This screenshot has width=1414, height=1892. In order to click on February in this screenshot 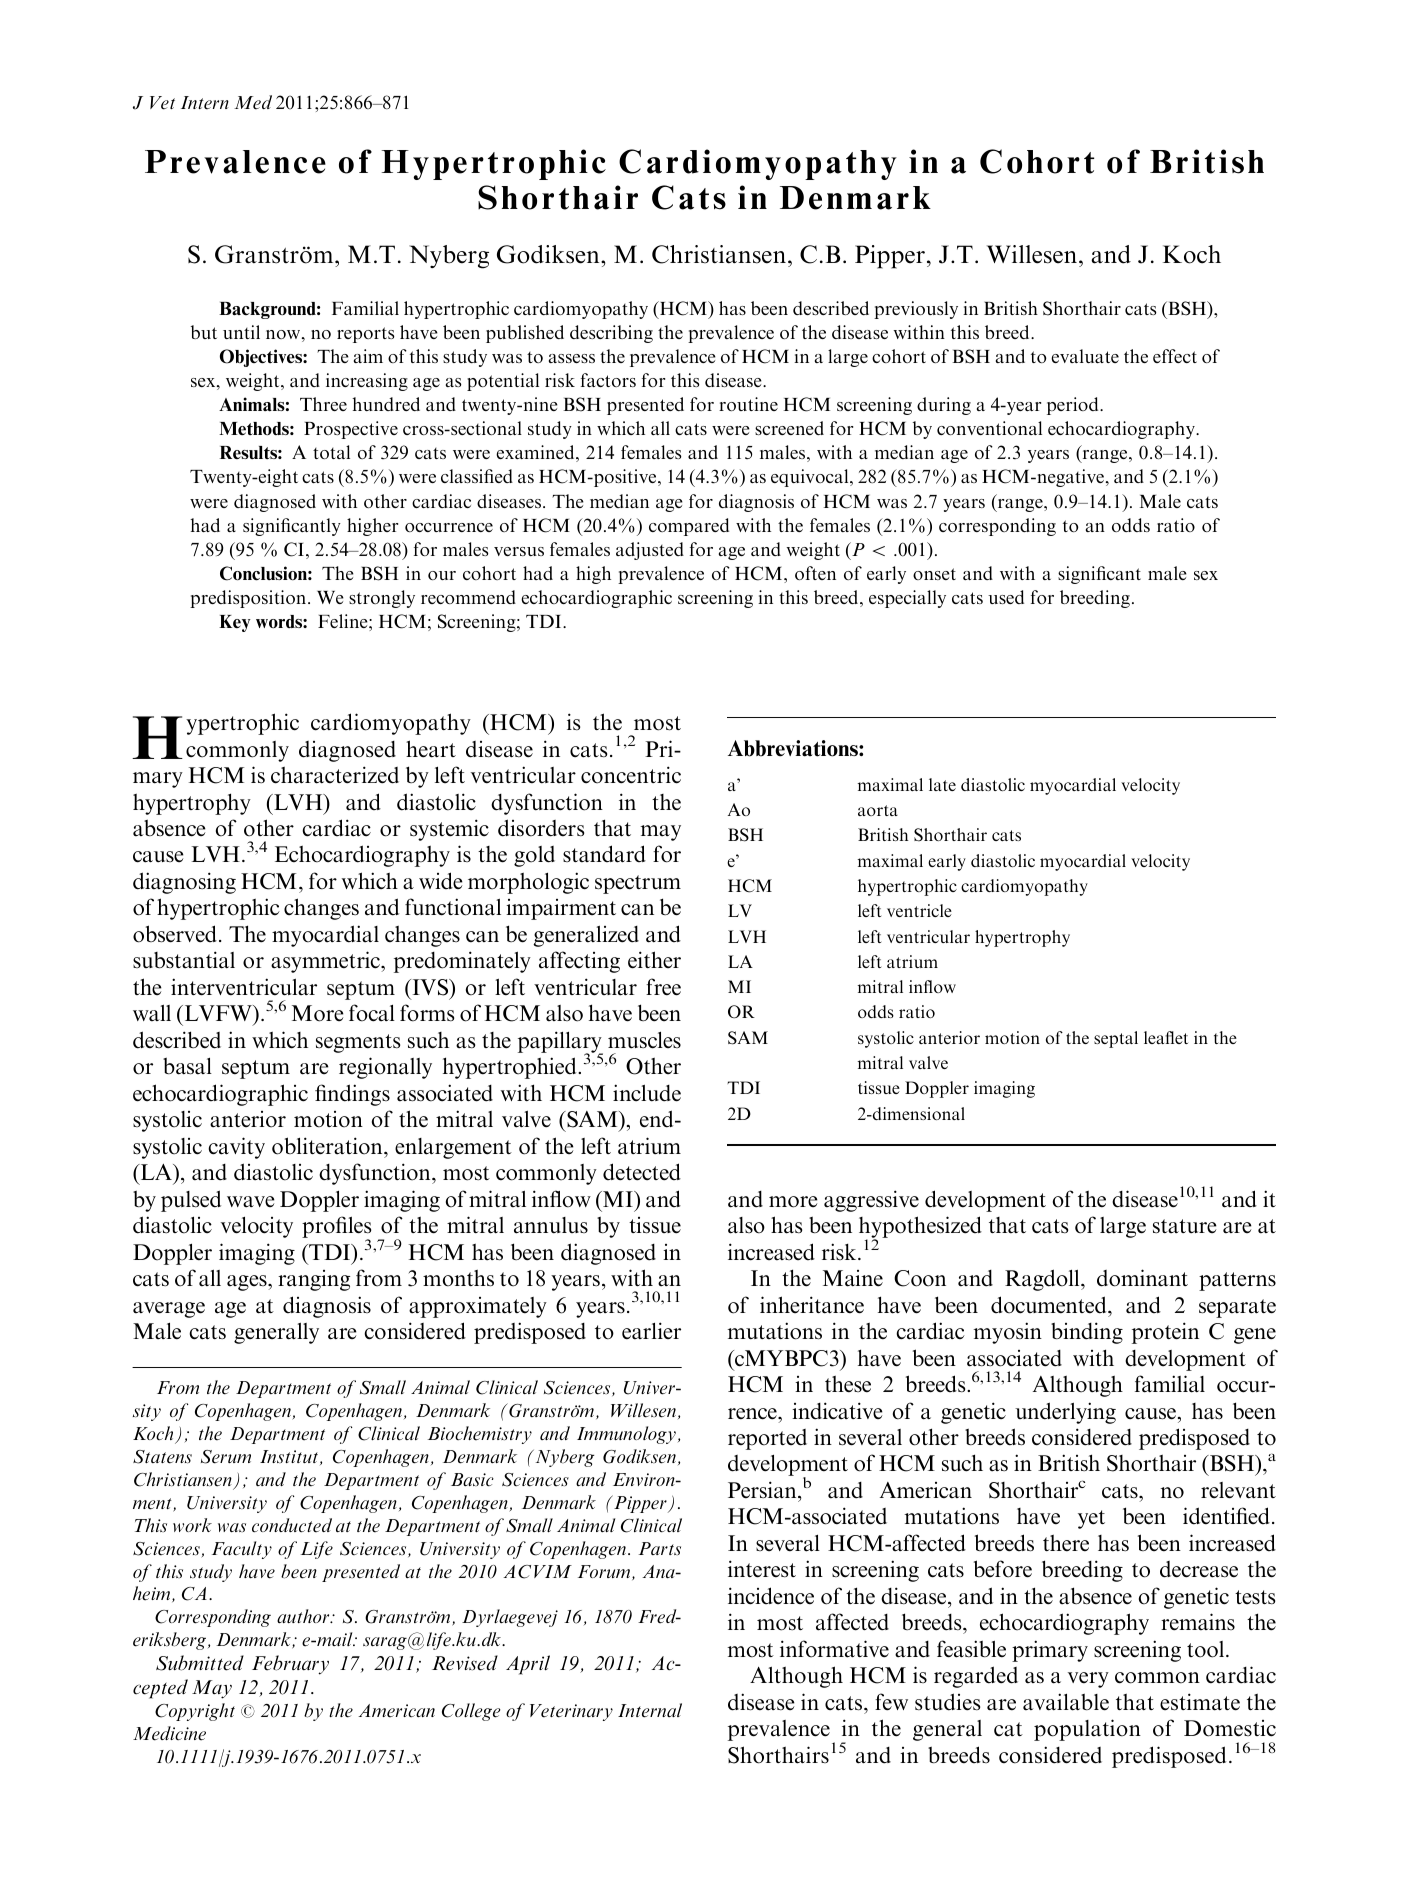, I will do `click(290, 1665)`.
